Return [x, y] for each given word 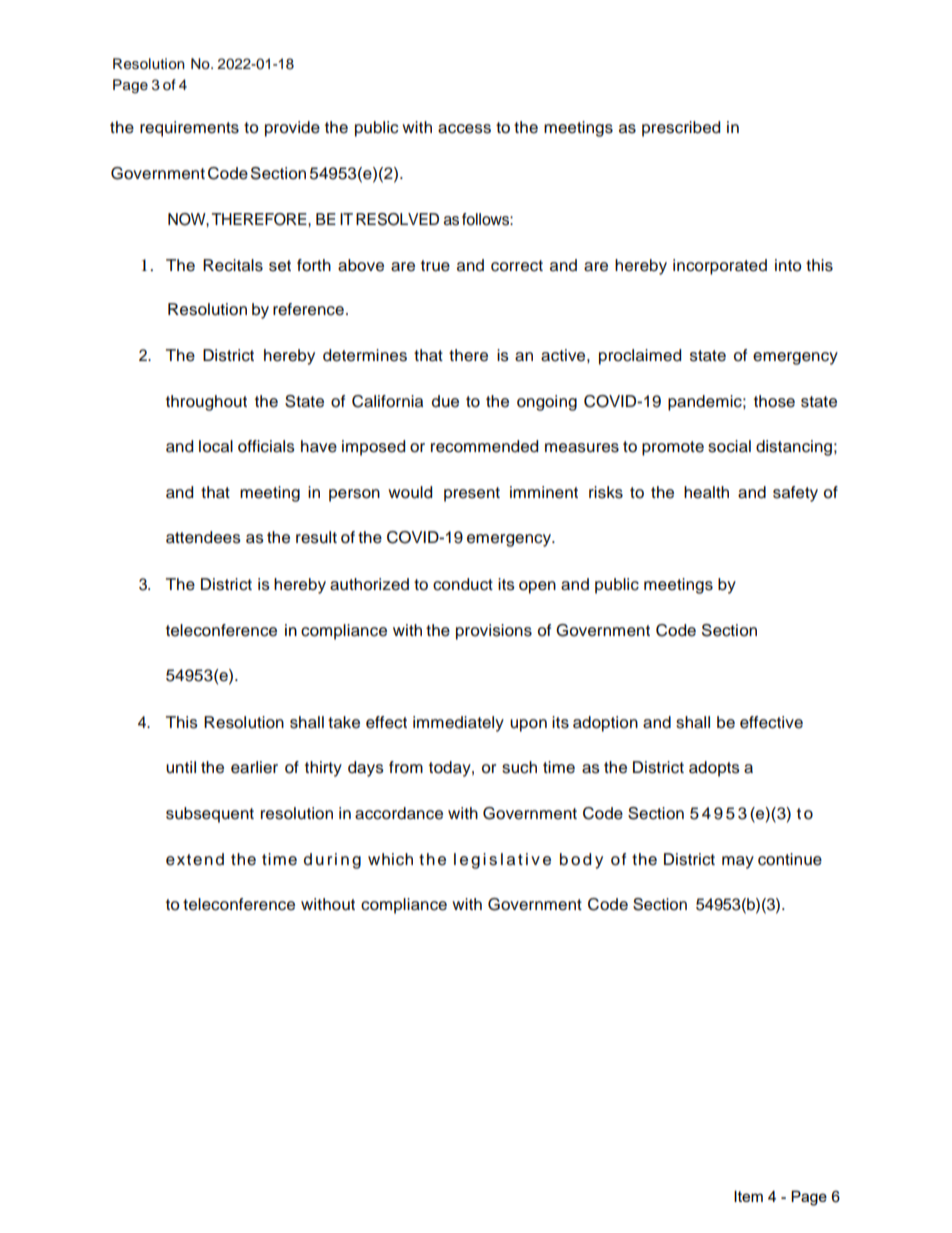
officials [266, 446]
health [706, 492]
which [390, 859]
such [519, 767]
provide [292, 129]
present [472, 494]
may [738, 862]
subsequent [210, 815]
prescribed [681, 129]
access [464, 129]
